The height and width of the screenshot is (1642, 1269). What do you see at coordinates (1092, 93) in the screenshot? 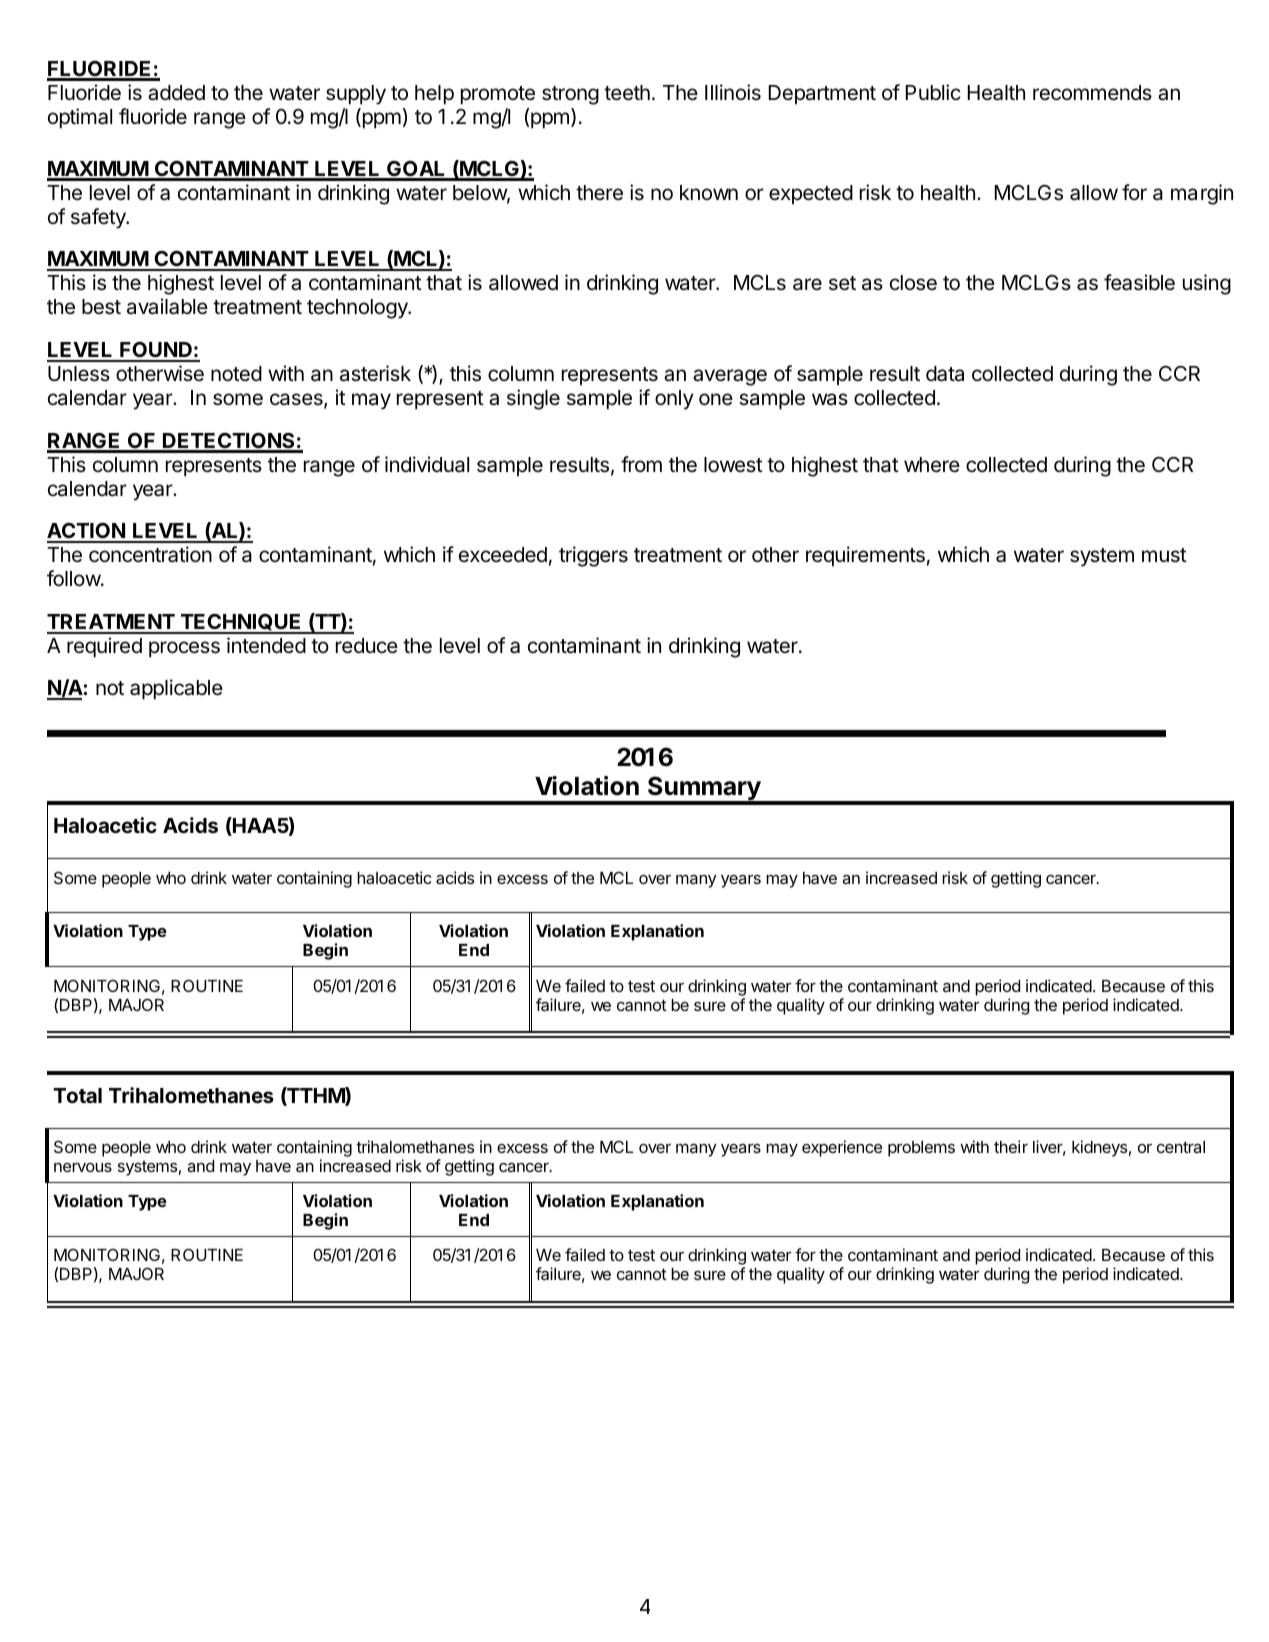
I see `recommends` at bounding box center [1092, 93].
